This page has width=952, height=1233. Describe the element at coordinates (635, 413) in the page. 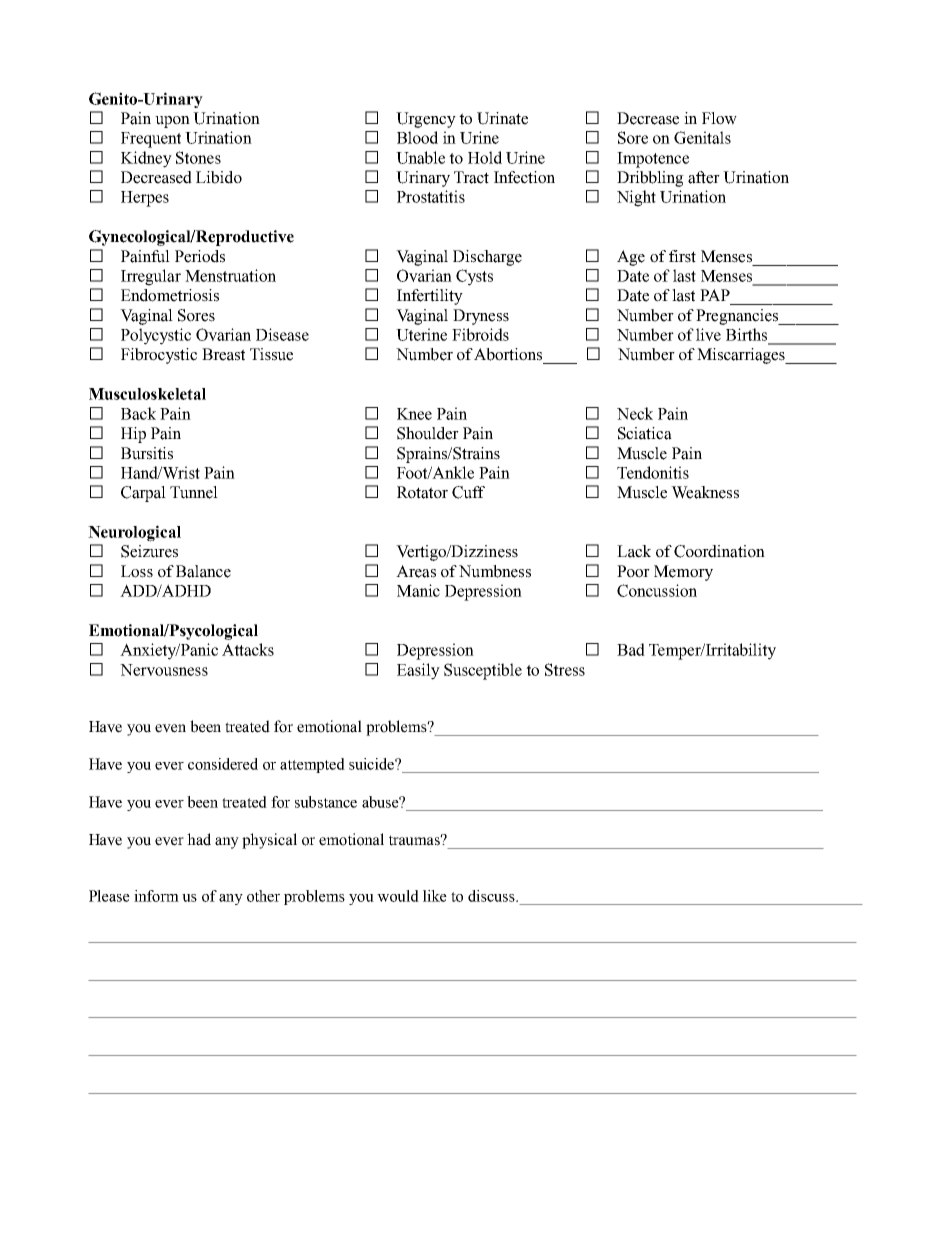

I see `Neck` at that location.
